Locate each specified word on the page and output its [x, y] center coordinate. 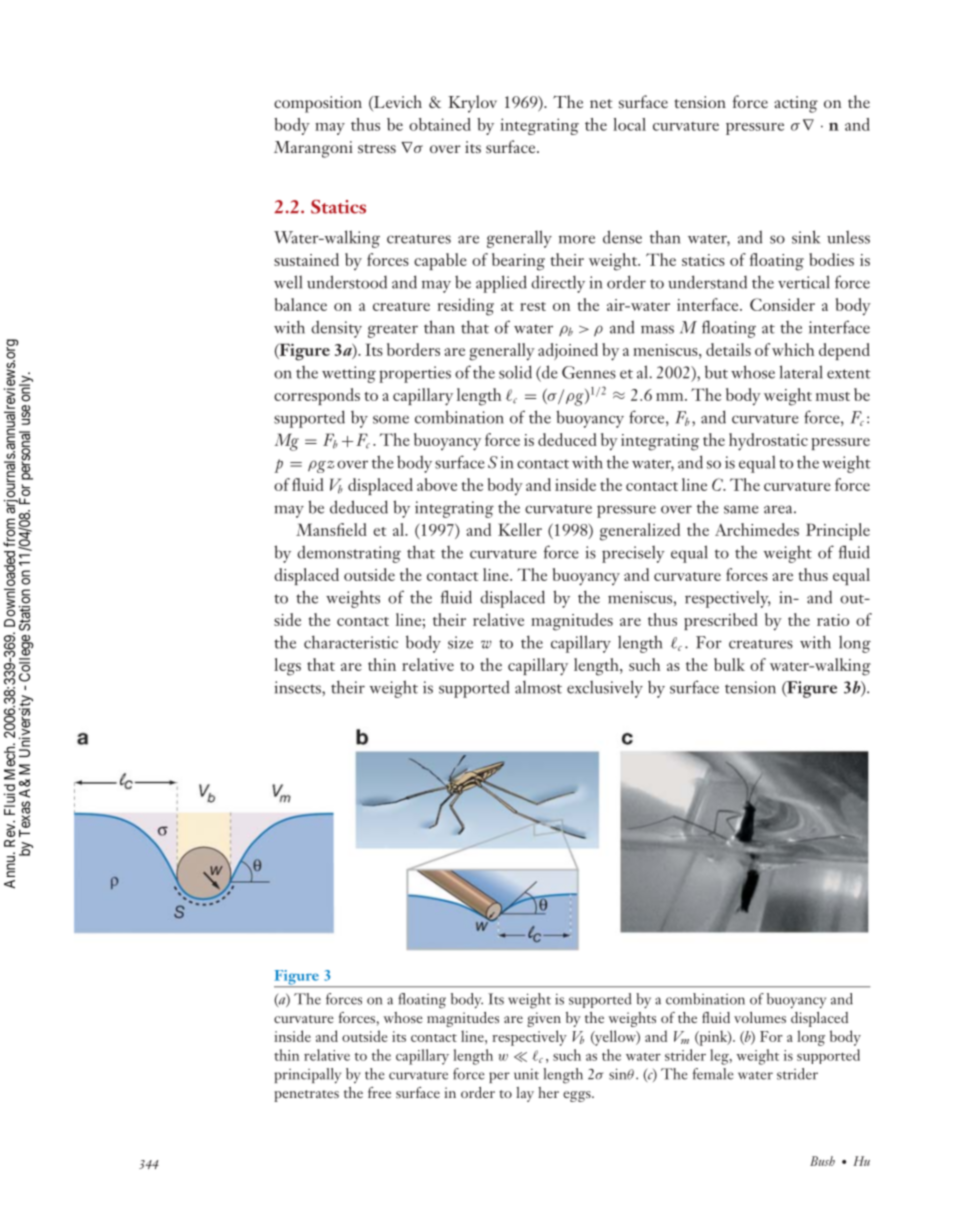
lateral [801, 372]
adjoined [568, 351]
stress [377, 148]
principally [307, 1076]
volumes [760, 1017]
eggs [578, 1096]
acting [796, 104]
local [629, 124]
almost [538, 687]
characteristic [351, 642]
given [544, 1019]
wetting [349, 374]
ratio [833, 620]
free [379, 1092]
